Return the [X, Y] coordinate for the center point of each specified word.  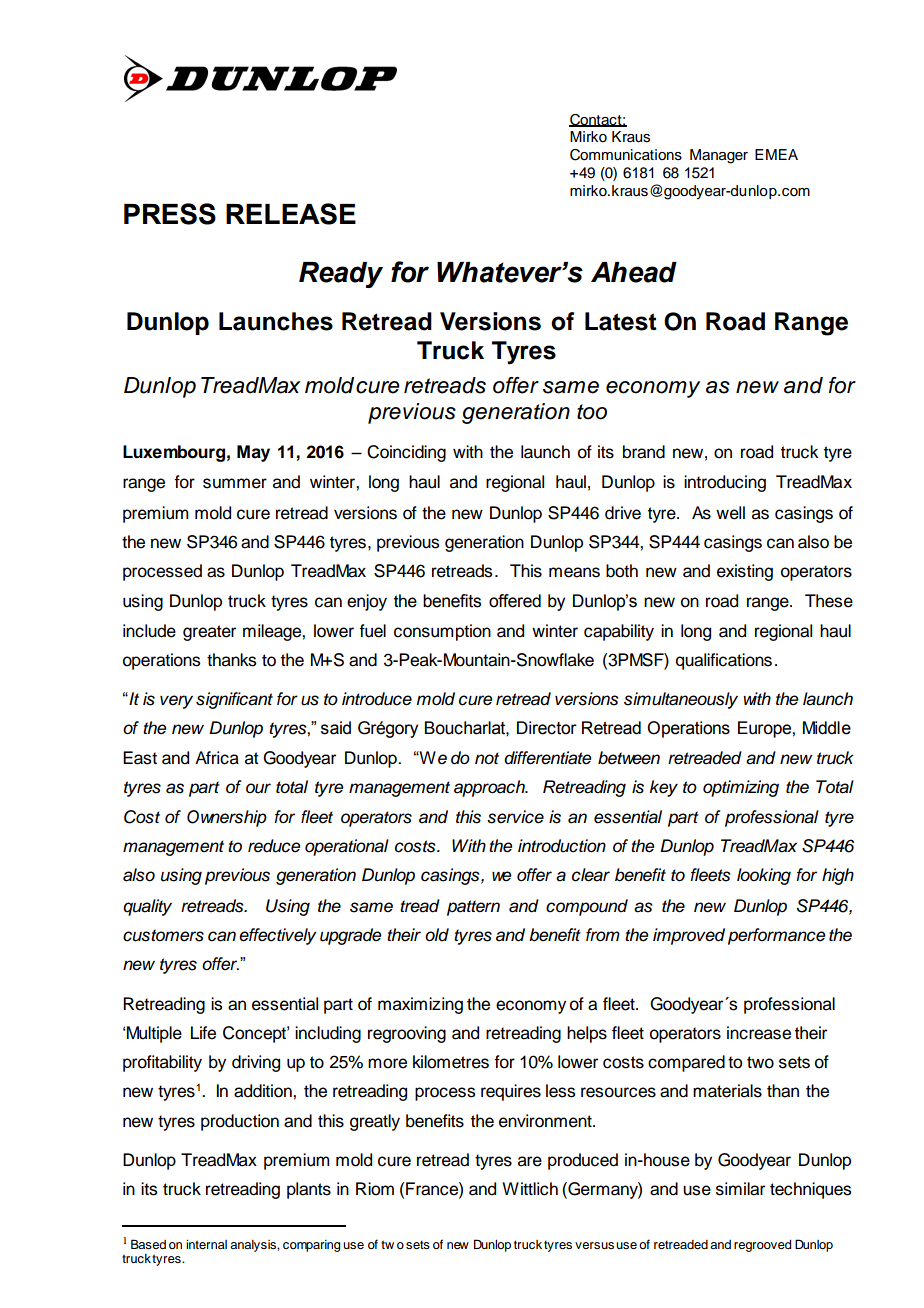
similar [740, 1189]
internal [206, 1244]
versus [594, 1245]
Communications [626, 155]
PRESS [170, 214]
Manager [719, 156]
